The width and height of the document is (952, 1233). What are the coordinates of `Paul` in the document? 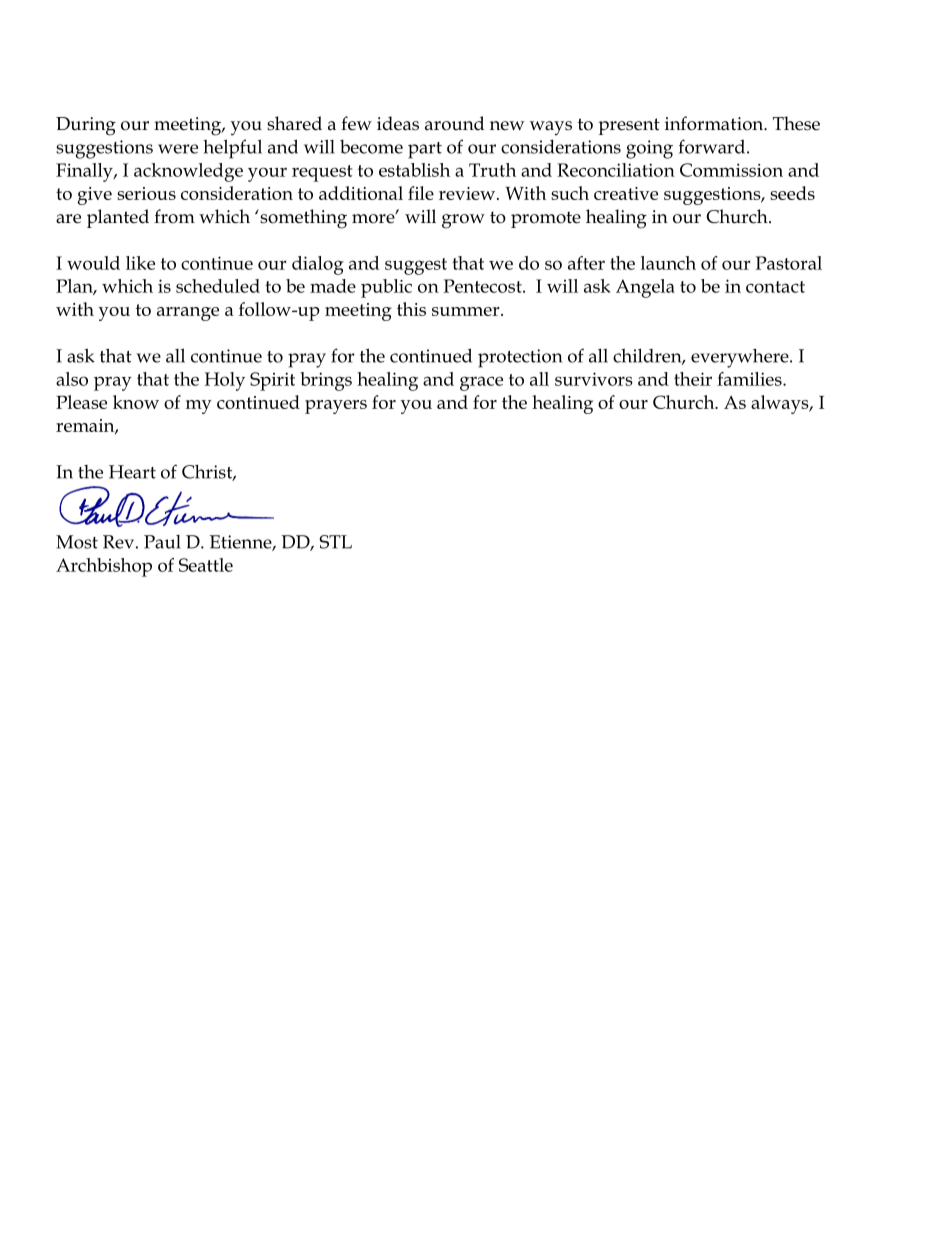 It's located at (162, 542).
